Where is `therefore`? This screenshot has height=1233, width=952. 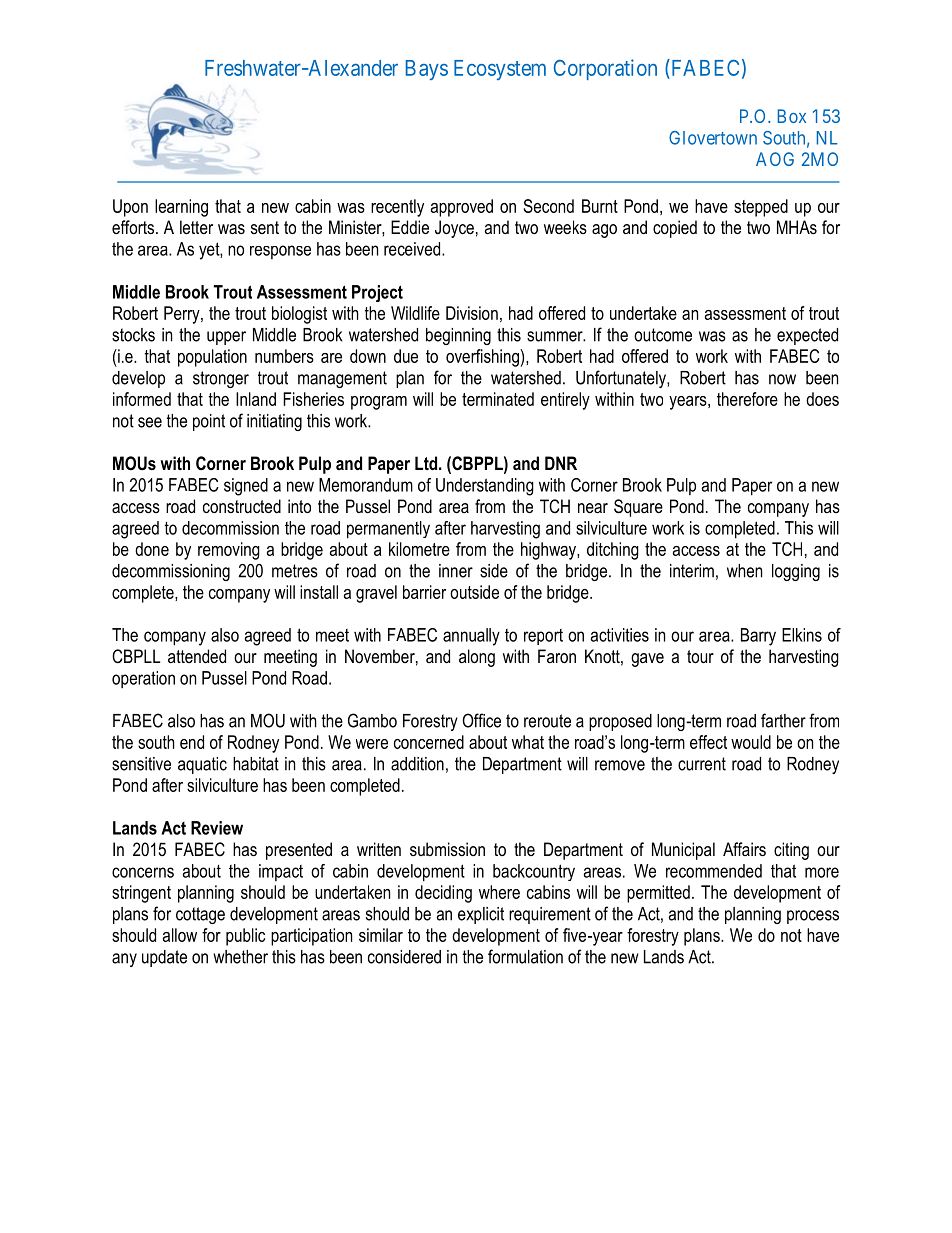 therefore is located at coordinates (747, 399).
